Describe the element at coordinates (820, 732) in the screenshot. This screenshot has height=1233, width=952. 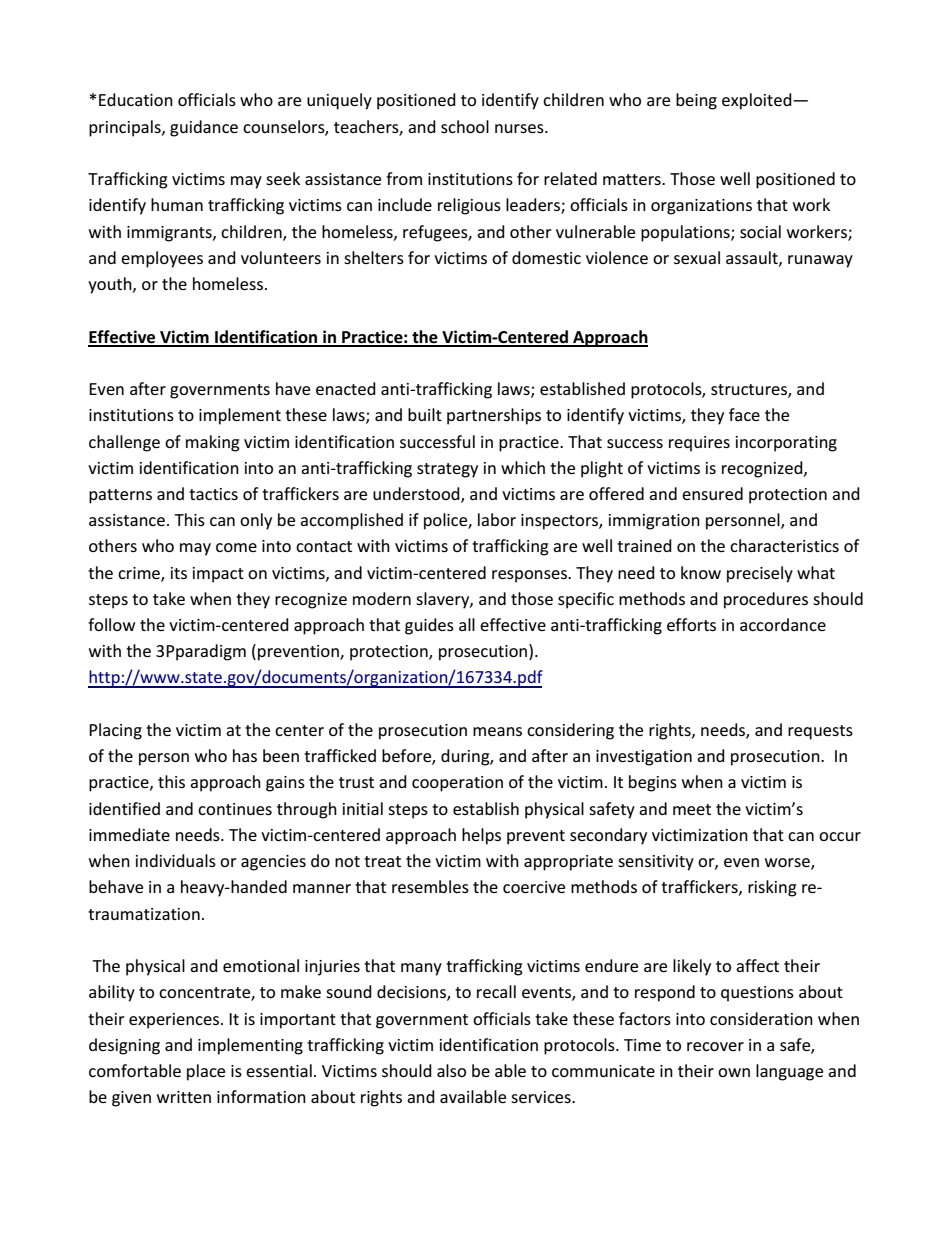
I see `requests` at that location.
